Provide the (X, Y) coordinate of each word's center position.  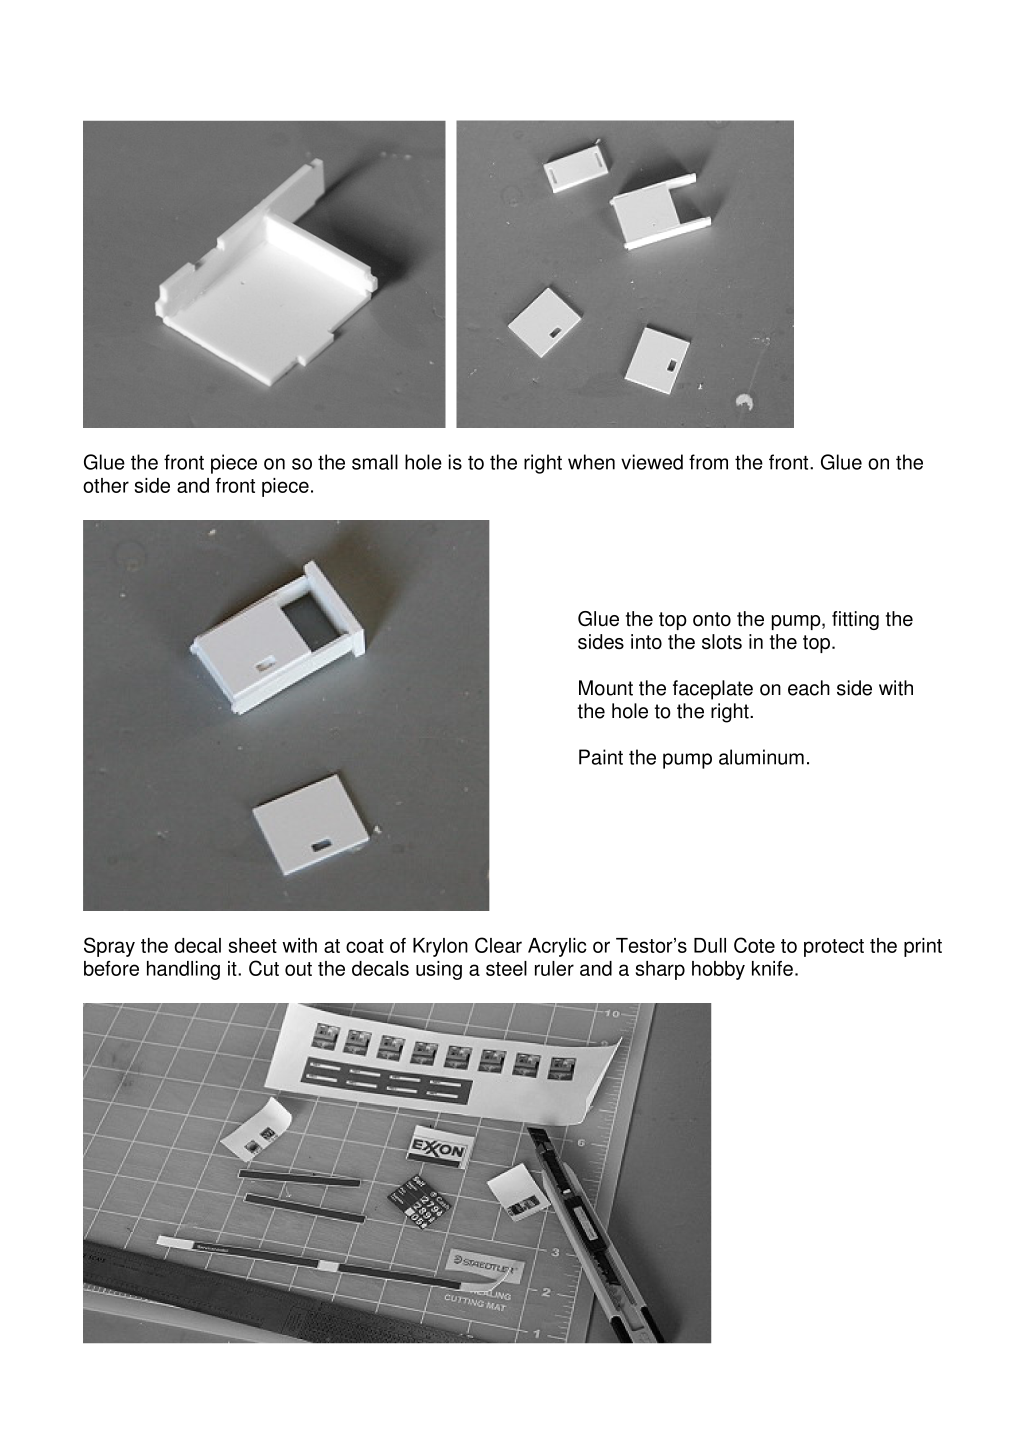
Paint (601, 757)
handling (183, 970)
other (106, 485)
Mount (606, 688)
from (708, 462)
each (809, 688)
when (591, 462)
